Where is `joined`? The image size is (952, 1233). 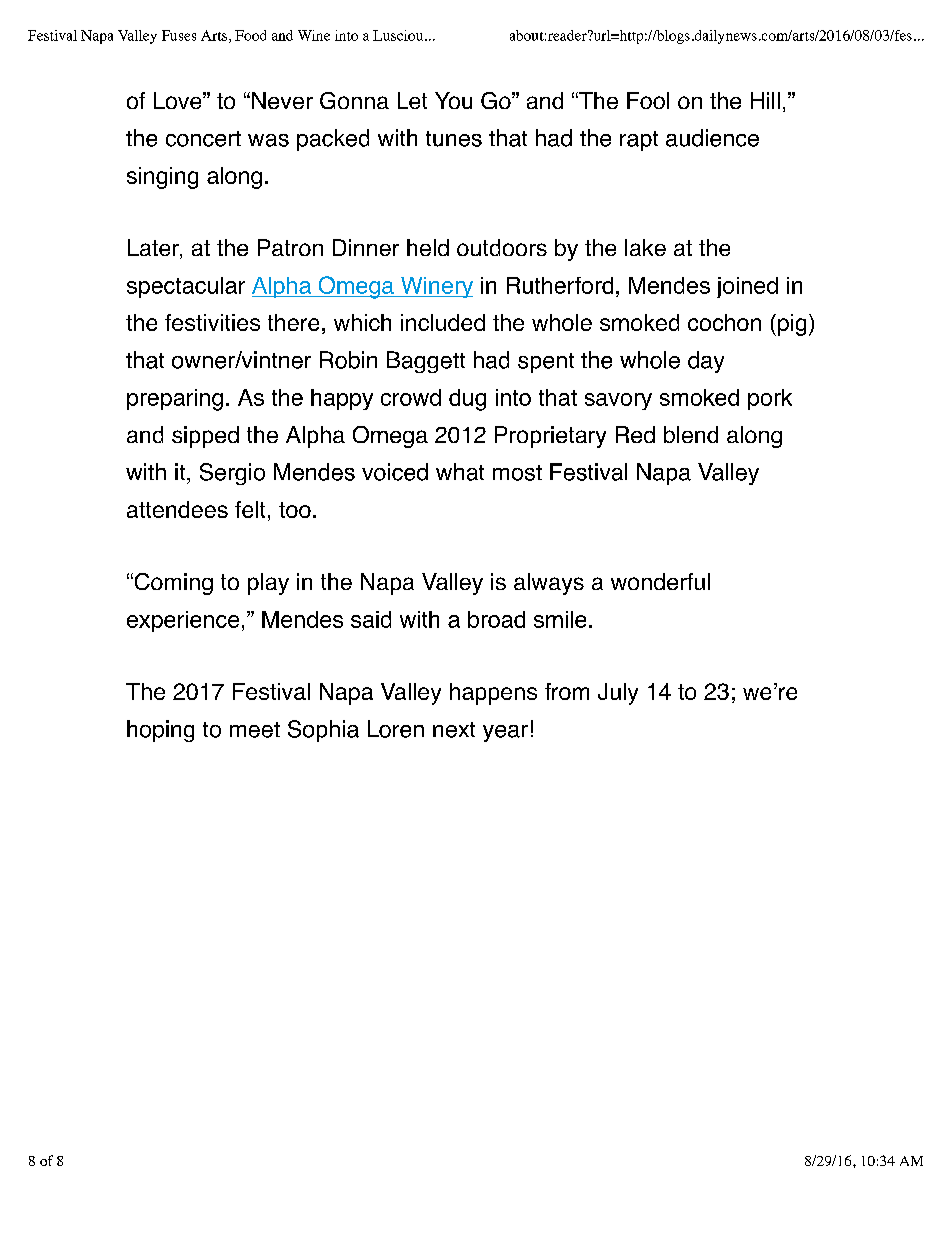 joined is located at coordinates (747, 287).
